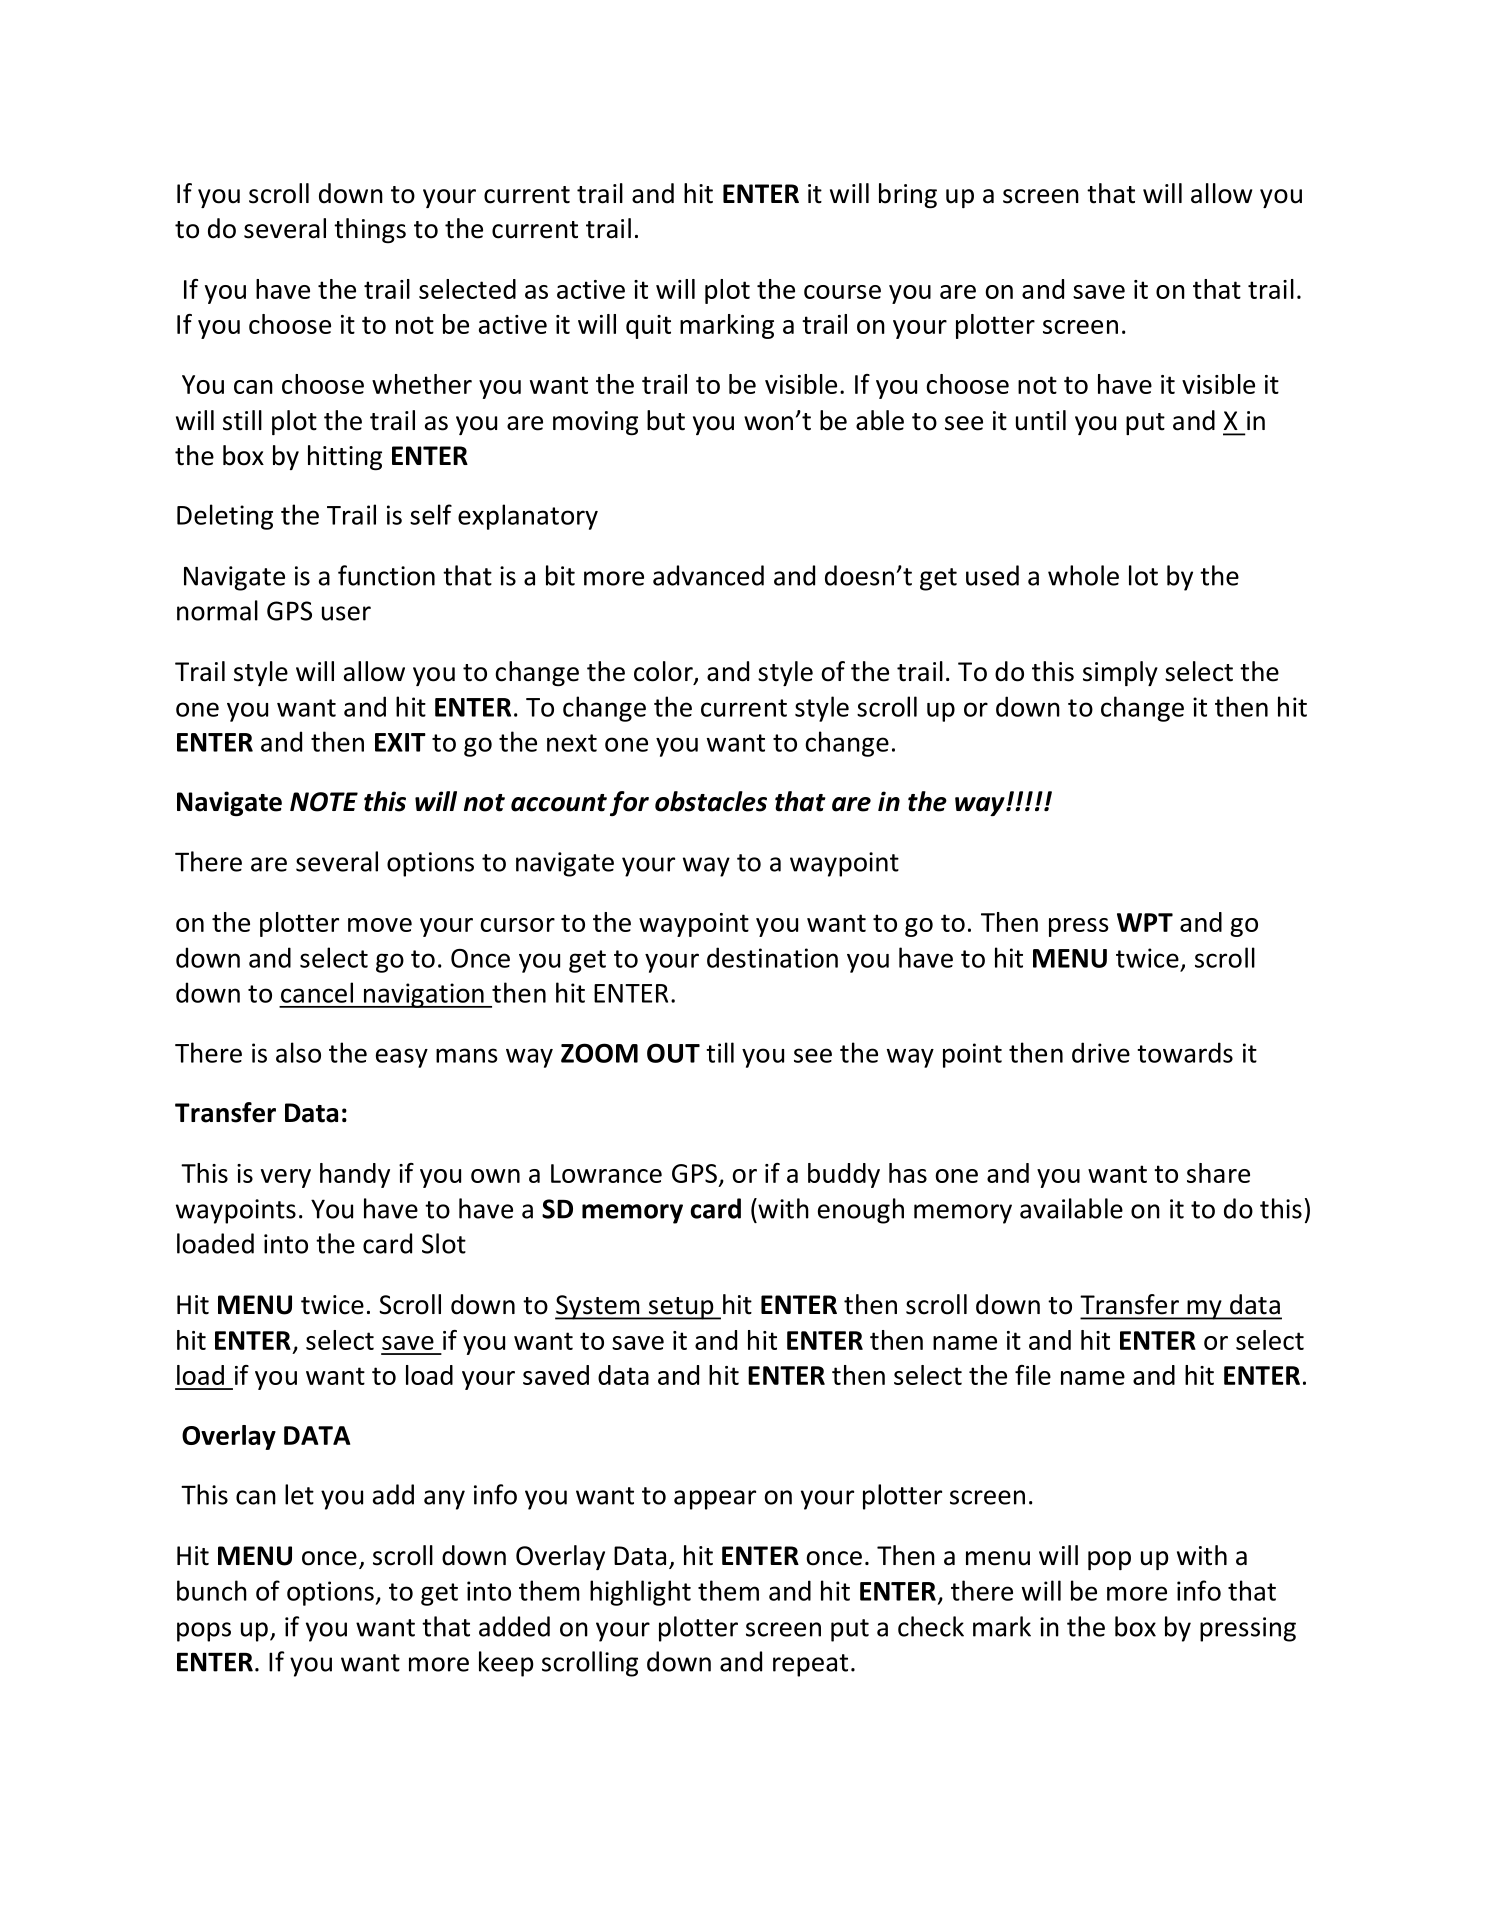  What do you see at coordinates (212, 1590) in the screenshot?
I see `bunch` at bounding box center [212, 1590].
